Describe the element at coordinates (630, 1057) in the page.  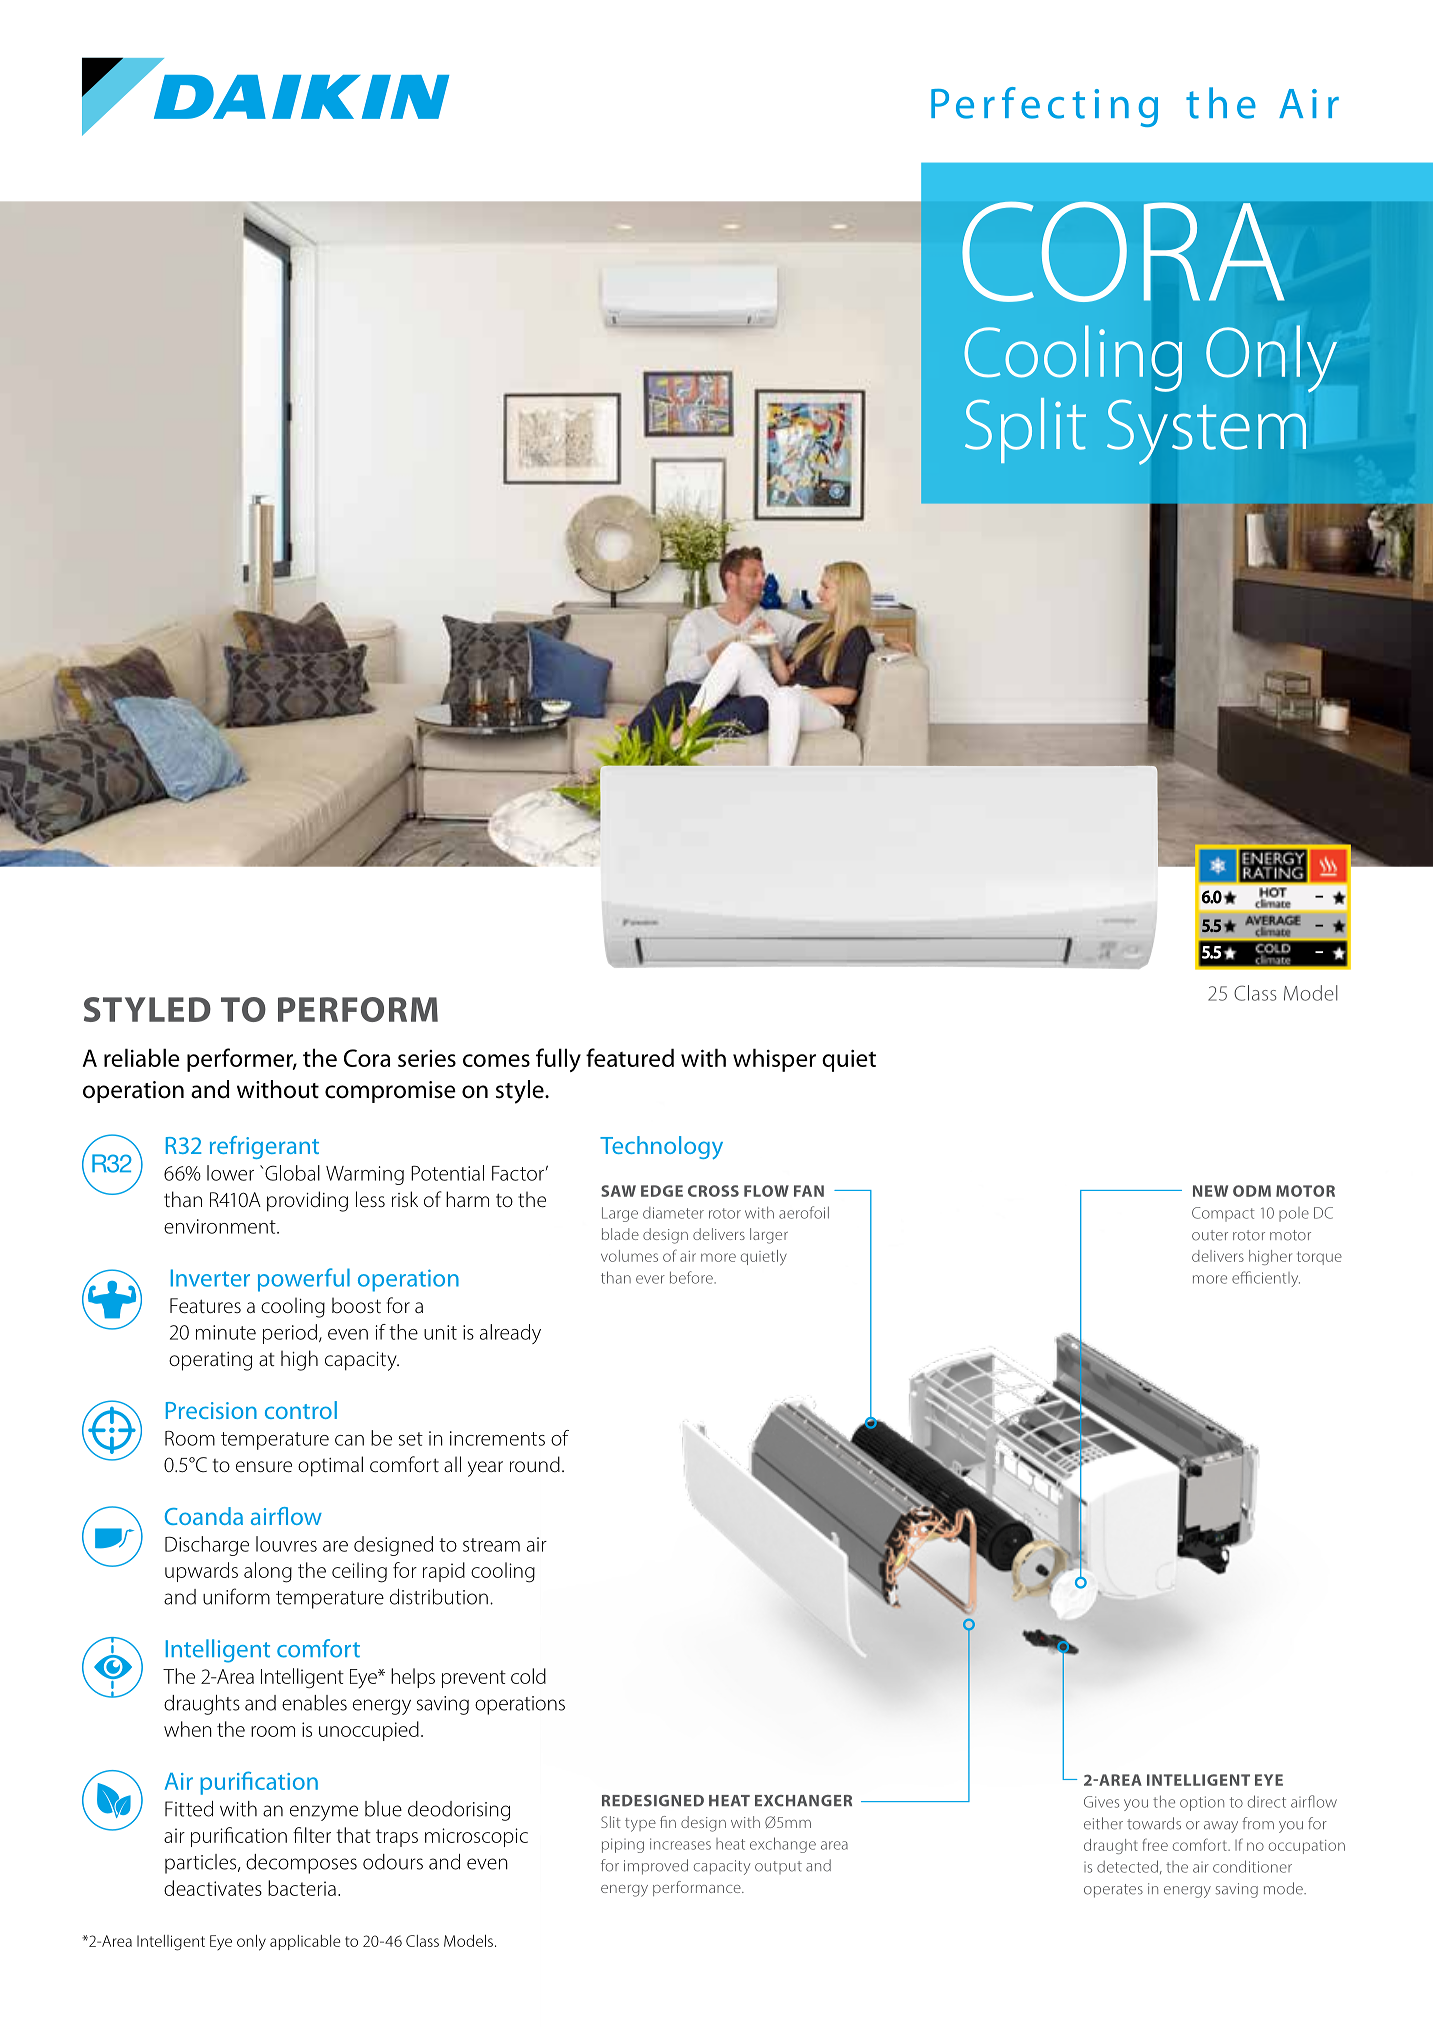
I see `featured` at that location.
